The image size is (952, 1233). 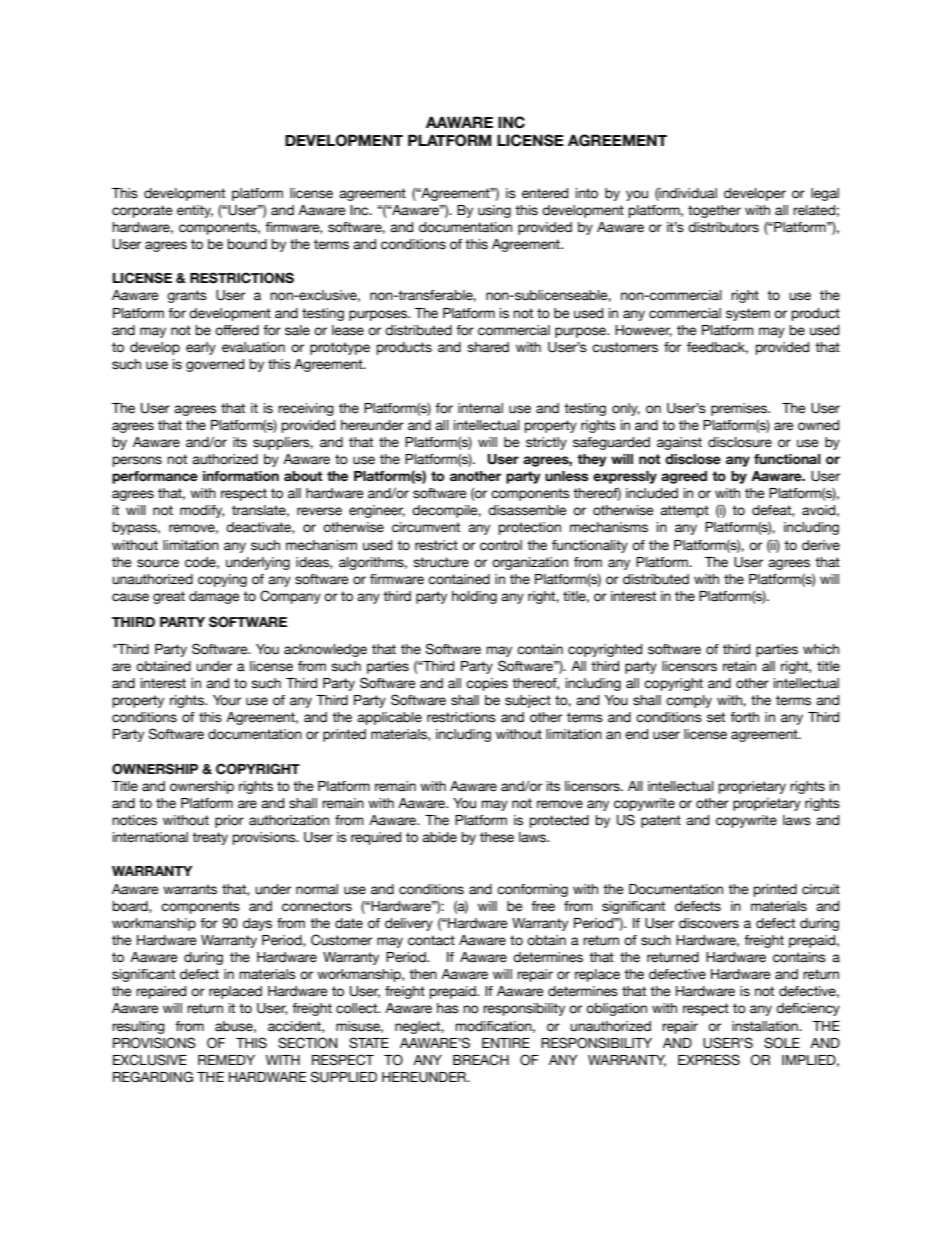 I want to click on forth, so click(x=744, y=717).
